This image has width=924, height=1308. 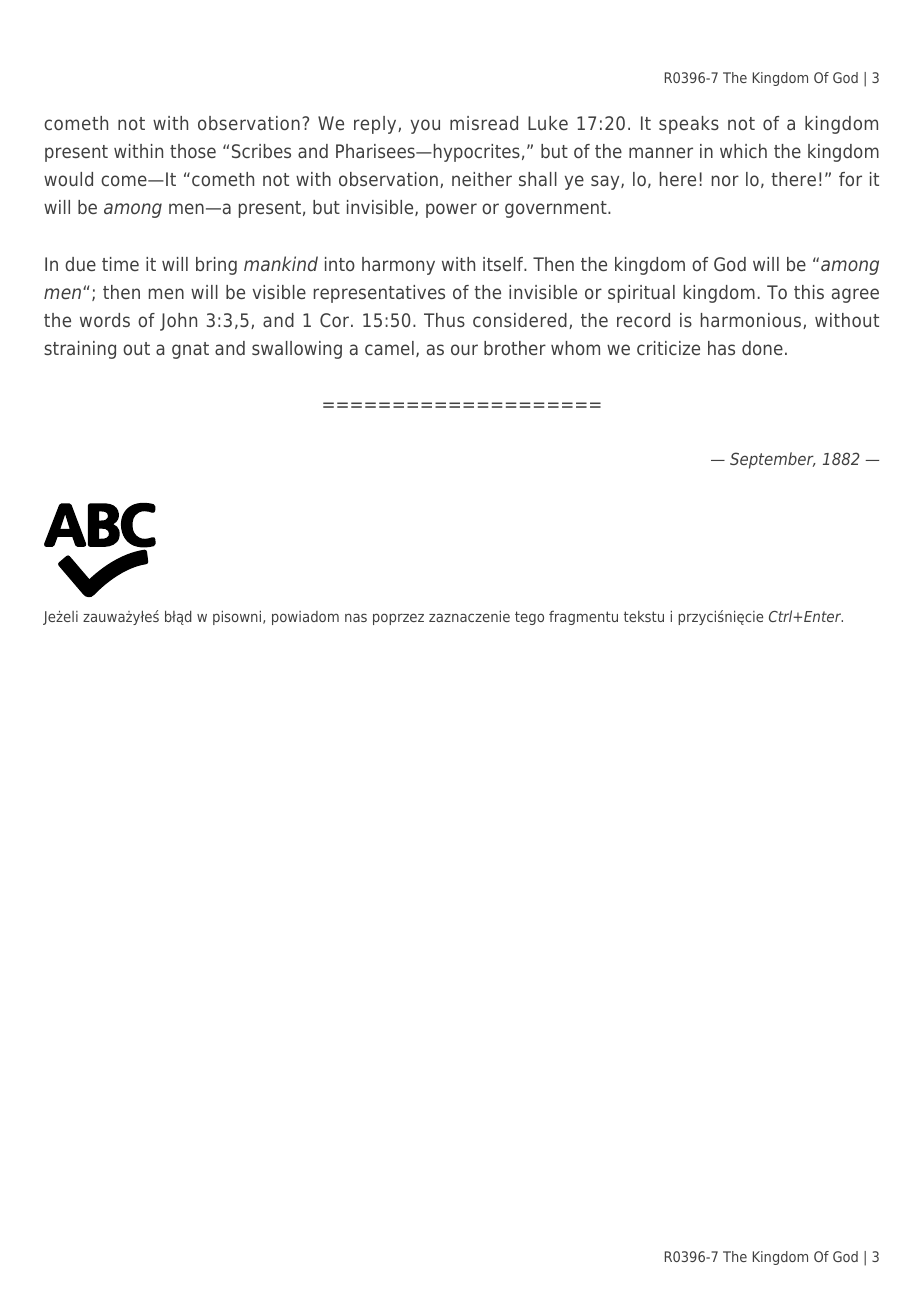 What do you see at coordinates (425, 126) in the image?
I see `you` at bounding box center [425, 126].
